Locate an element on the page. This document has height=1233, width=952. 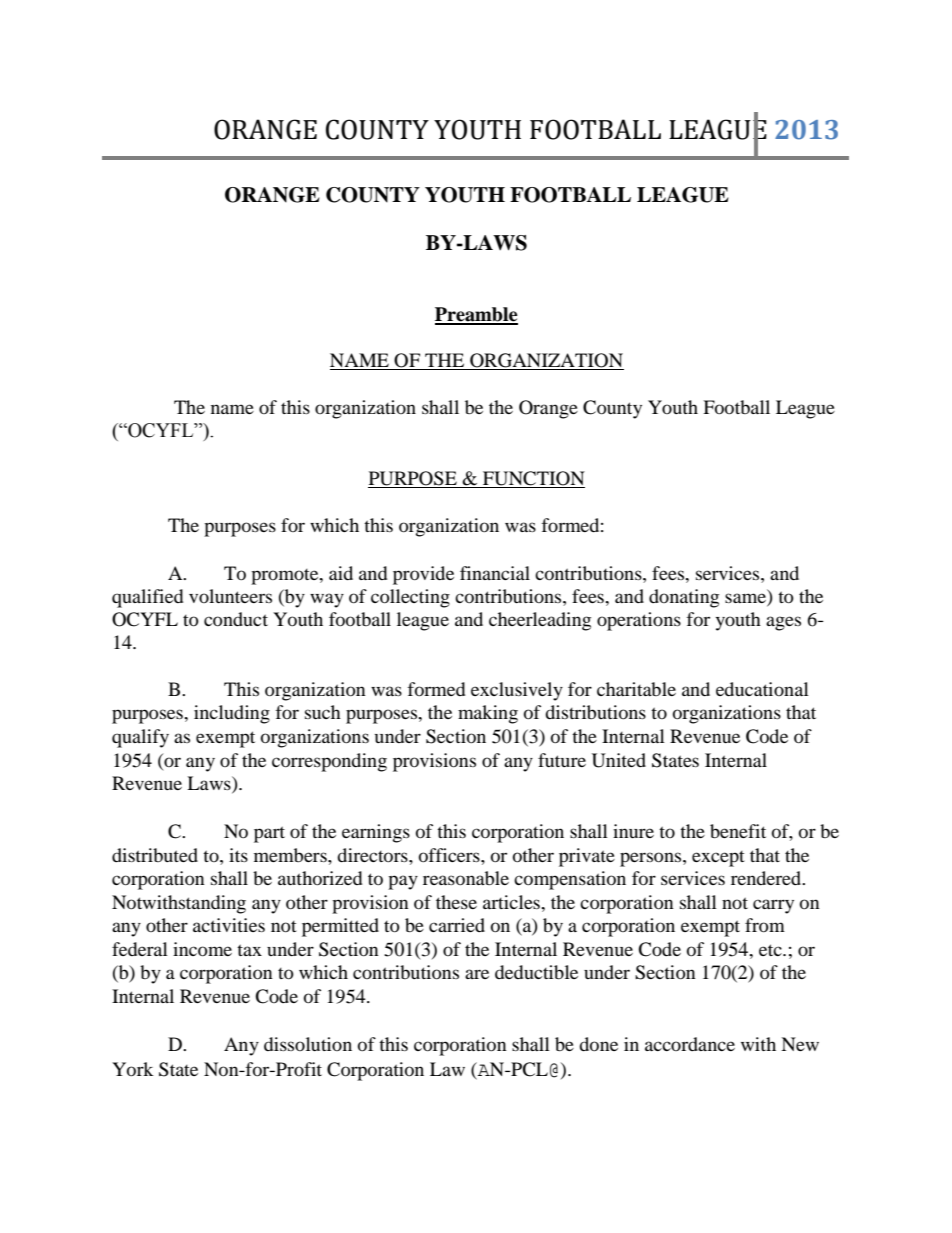
FUNCTION is located at coordinates (533, 479).
